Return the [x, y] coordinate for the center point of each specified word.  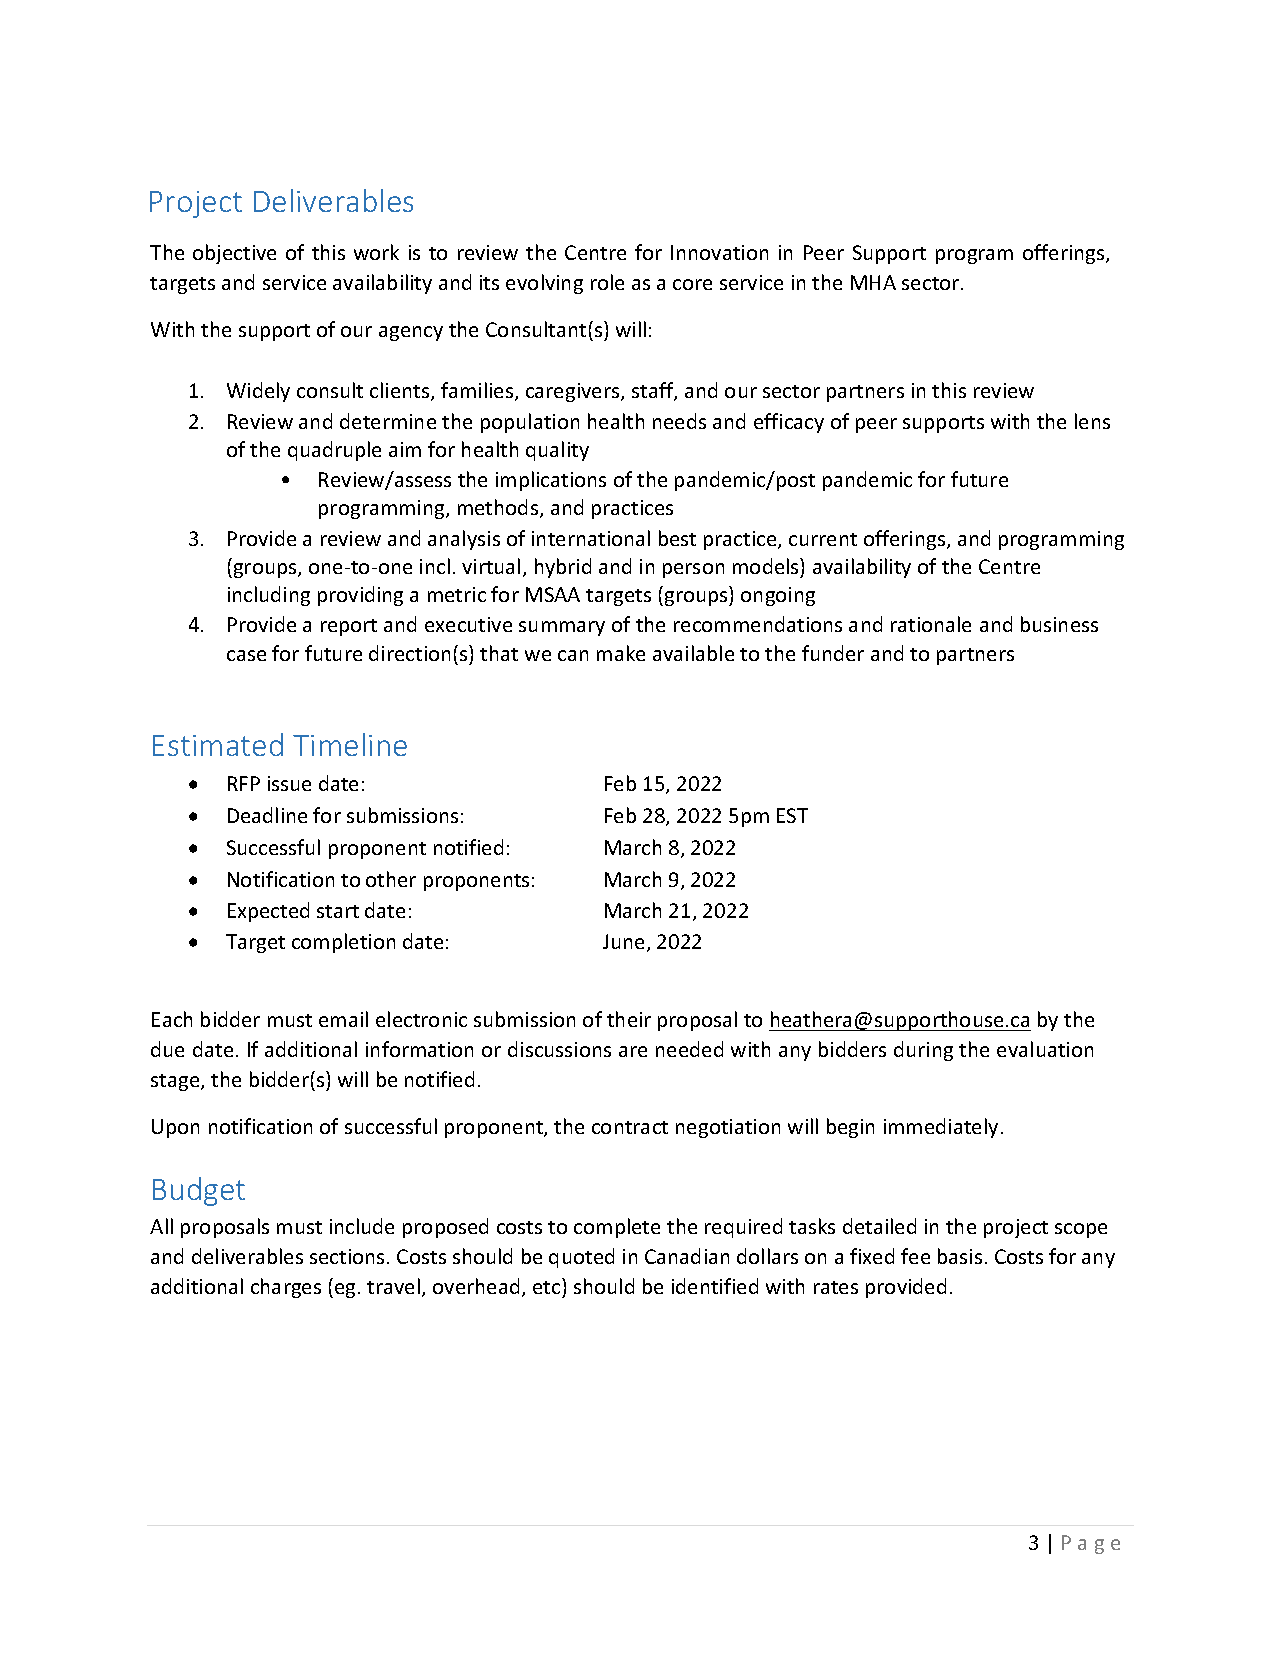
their [629, 1019]
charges [286, 1288]
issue [289, 783]
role [607, 282]
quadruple [334, 451]
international [591, 538]
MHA [873, 282]
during [923, 1051]
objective [234, 254]
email [343, 1019]
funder [833, 653]
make [621, 653]
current [823, 539]
